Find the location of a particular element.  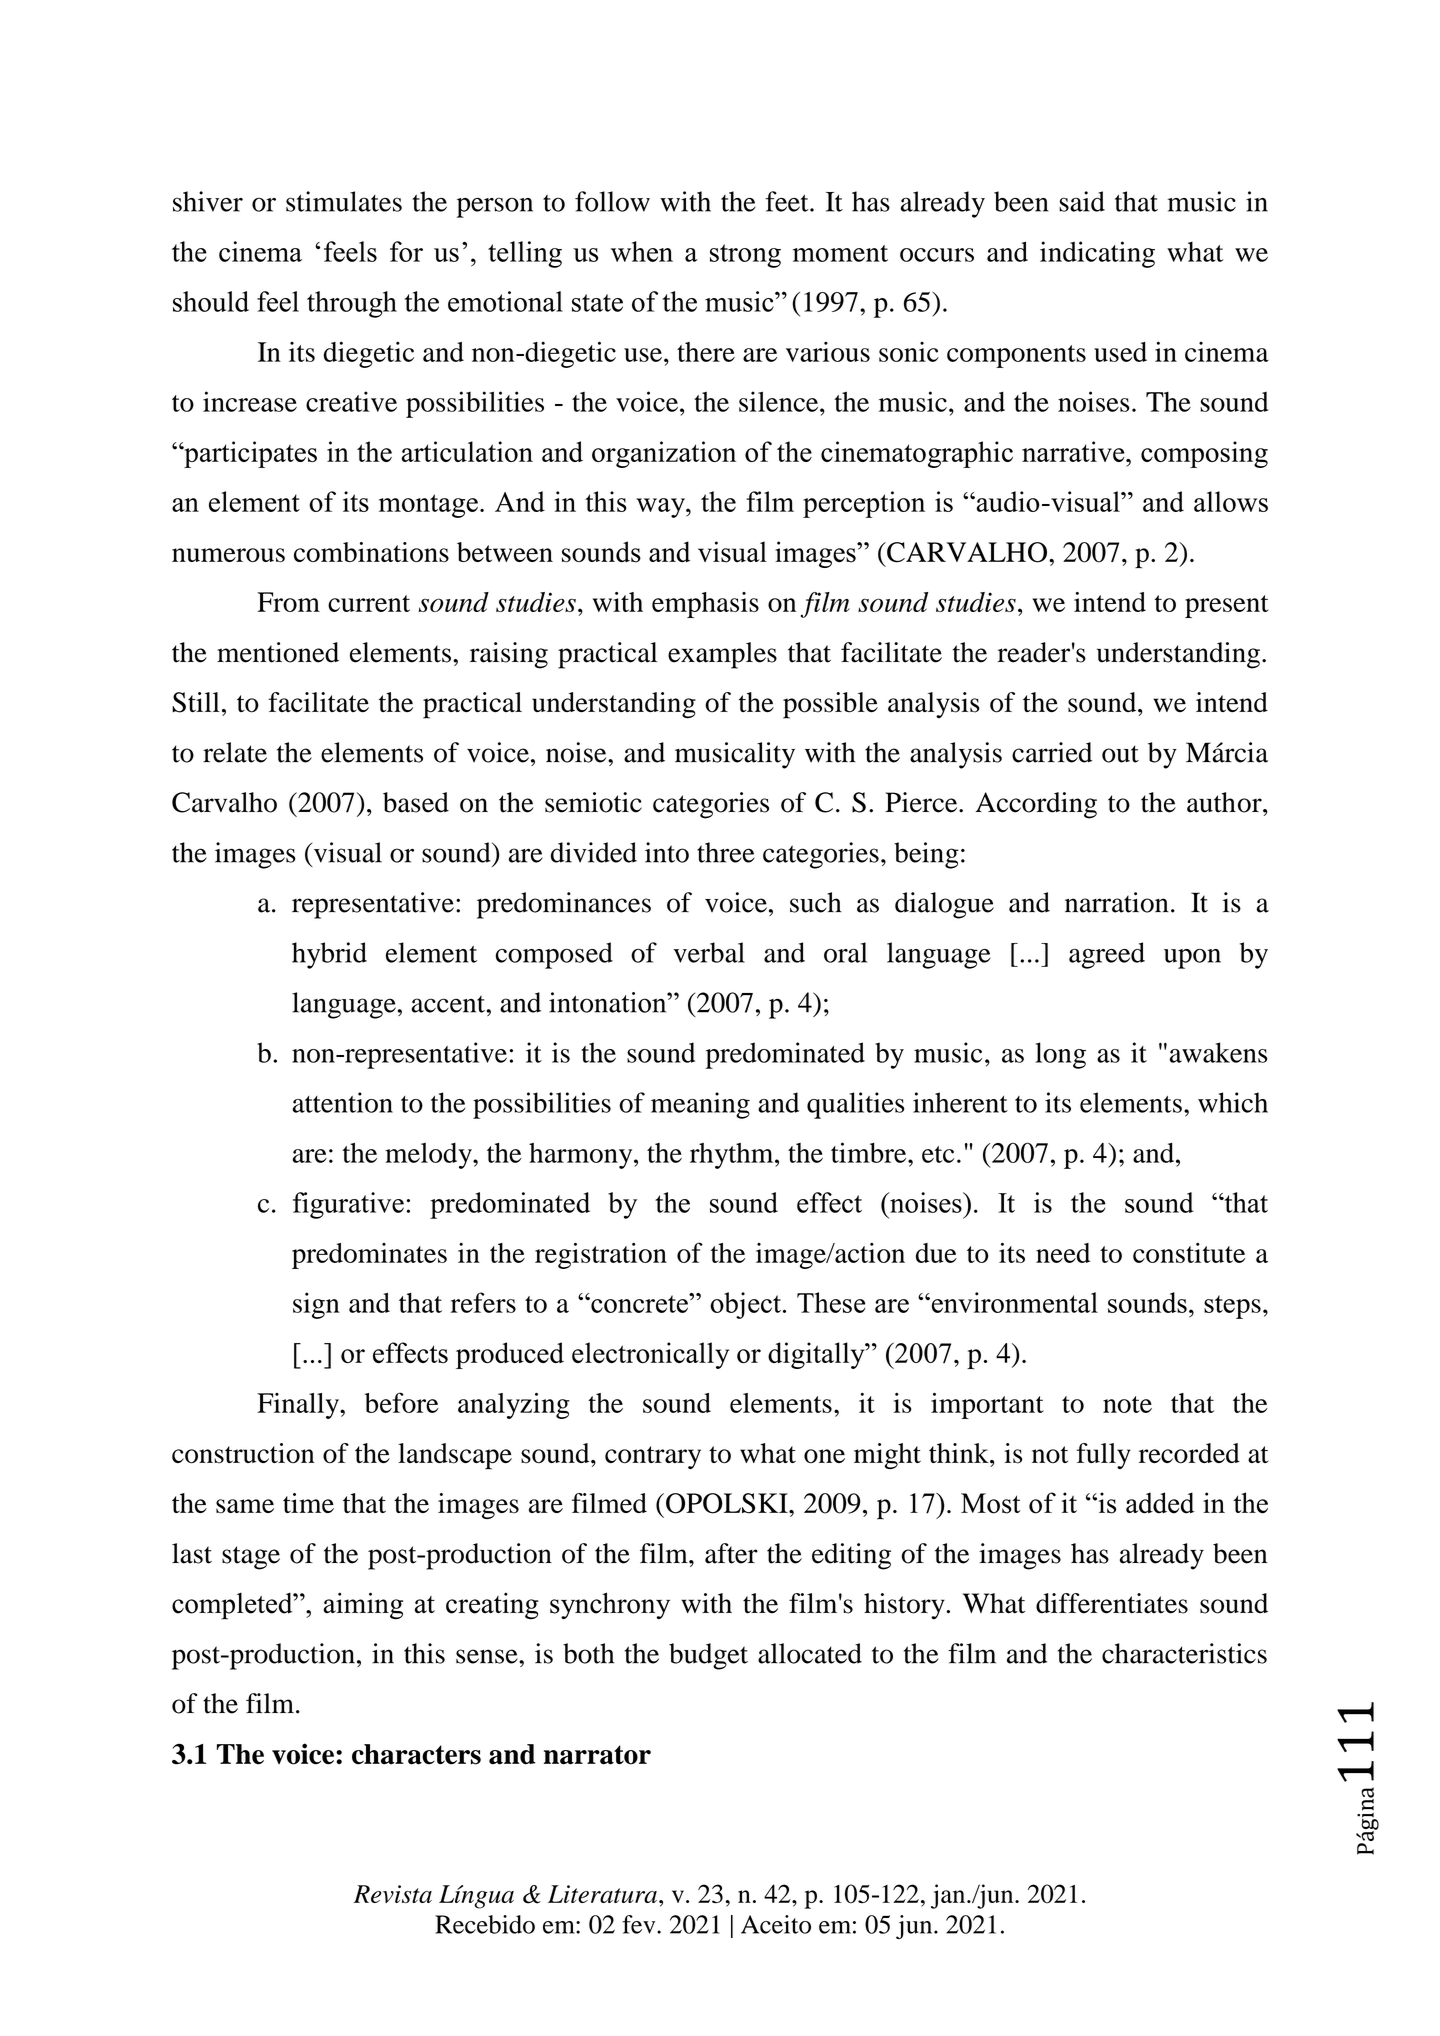

characteristics is located at coordinates (1184, 1653).
